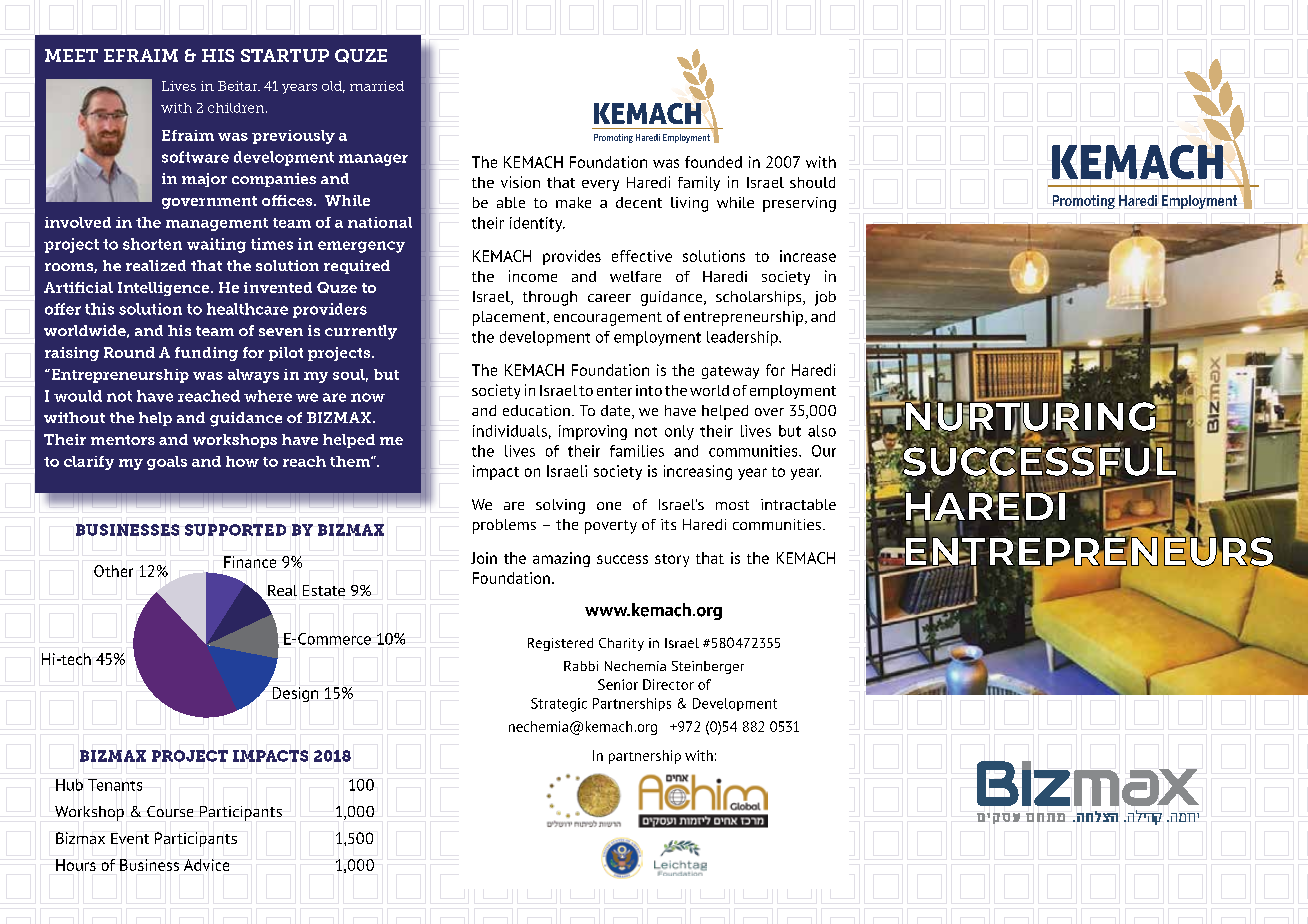 This image has width=1308, height=924. Describe the element at coordinates (760, 298) in the image. I see `scholarships` at that location.
